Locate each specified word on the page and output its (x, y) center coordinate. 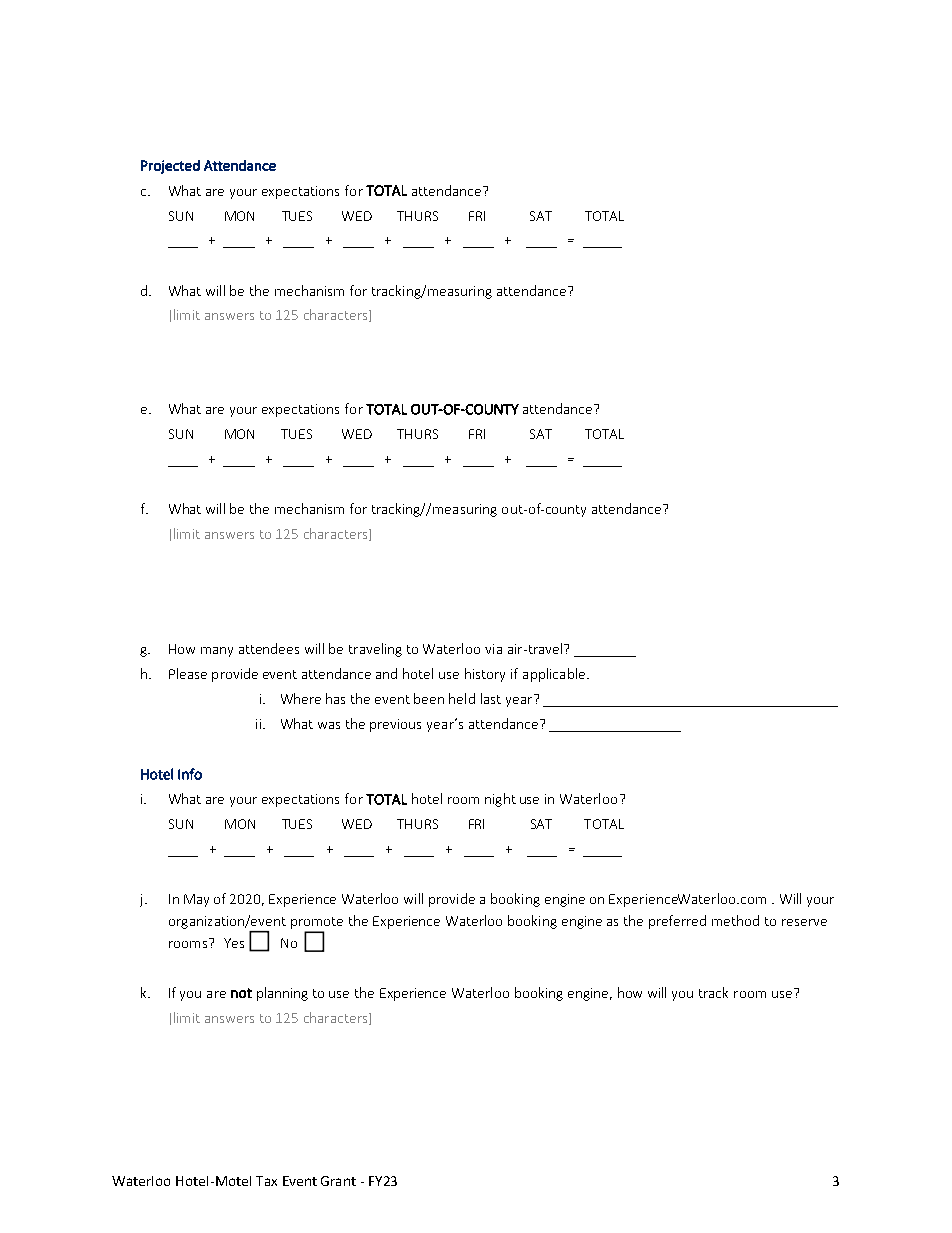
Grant (338, 1181)
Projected (170, 167)
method (735, 920)
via (493, 649)
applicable (554, 675)
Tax (266, 1181)
